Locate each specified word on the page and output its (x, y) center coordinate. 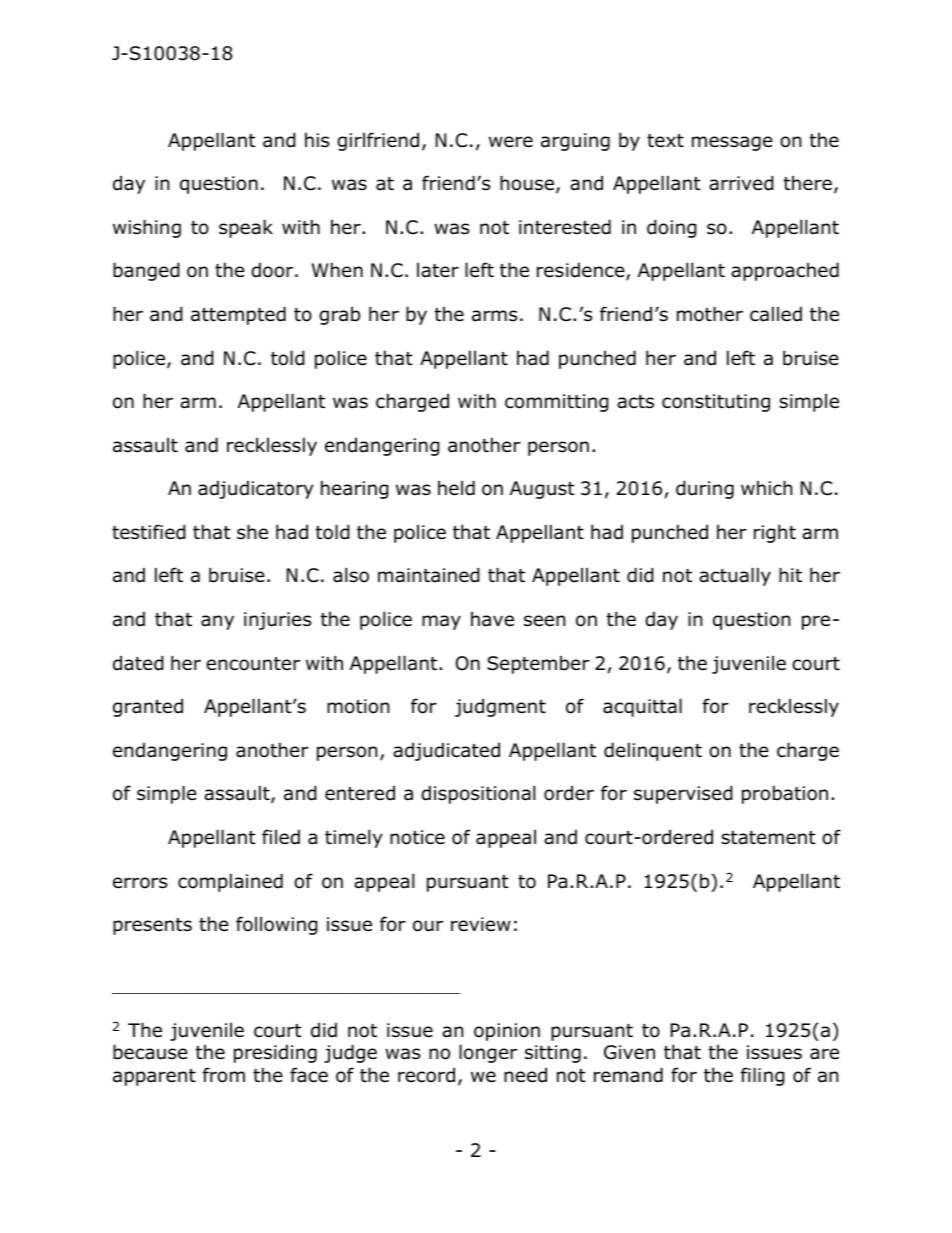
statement (768, 838)
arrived (741, 183)
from (224, 1075)
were (511, 142)
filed (281, 837)
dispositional (478, 794)
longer (488, 1053)
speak (246, 228)
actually (735, 576)
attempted (238, 315)
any (217, 622)
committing (557, 403)
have (492, 619)
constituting (716, 403)
